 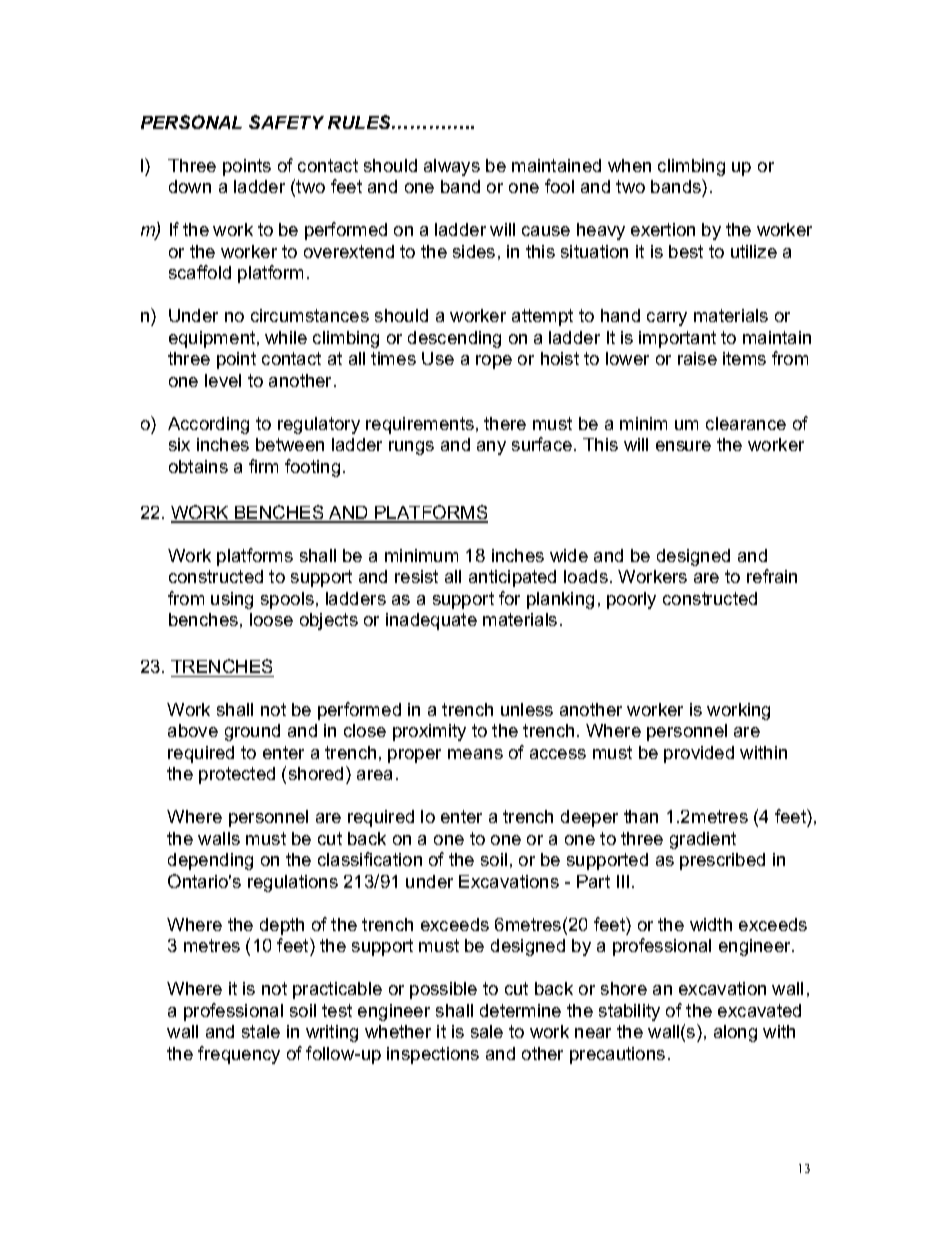 What do you see at coordinates (697, 358) in the screenshot?
I see `raise` at bounding box center [697, 358].
